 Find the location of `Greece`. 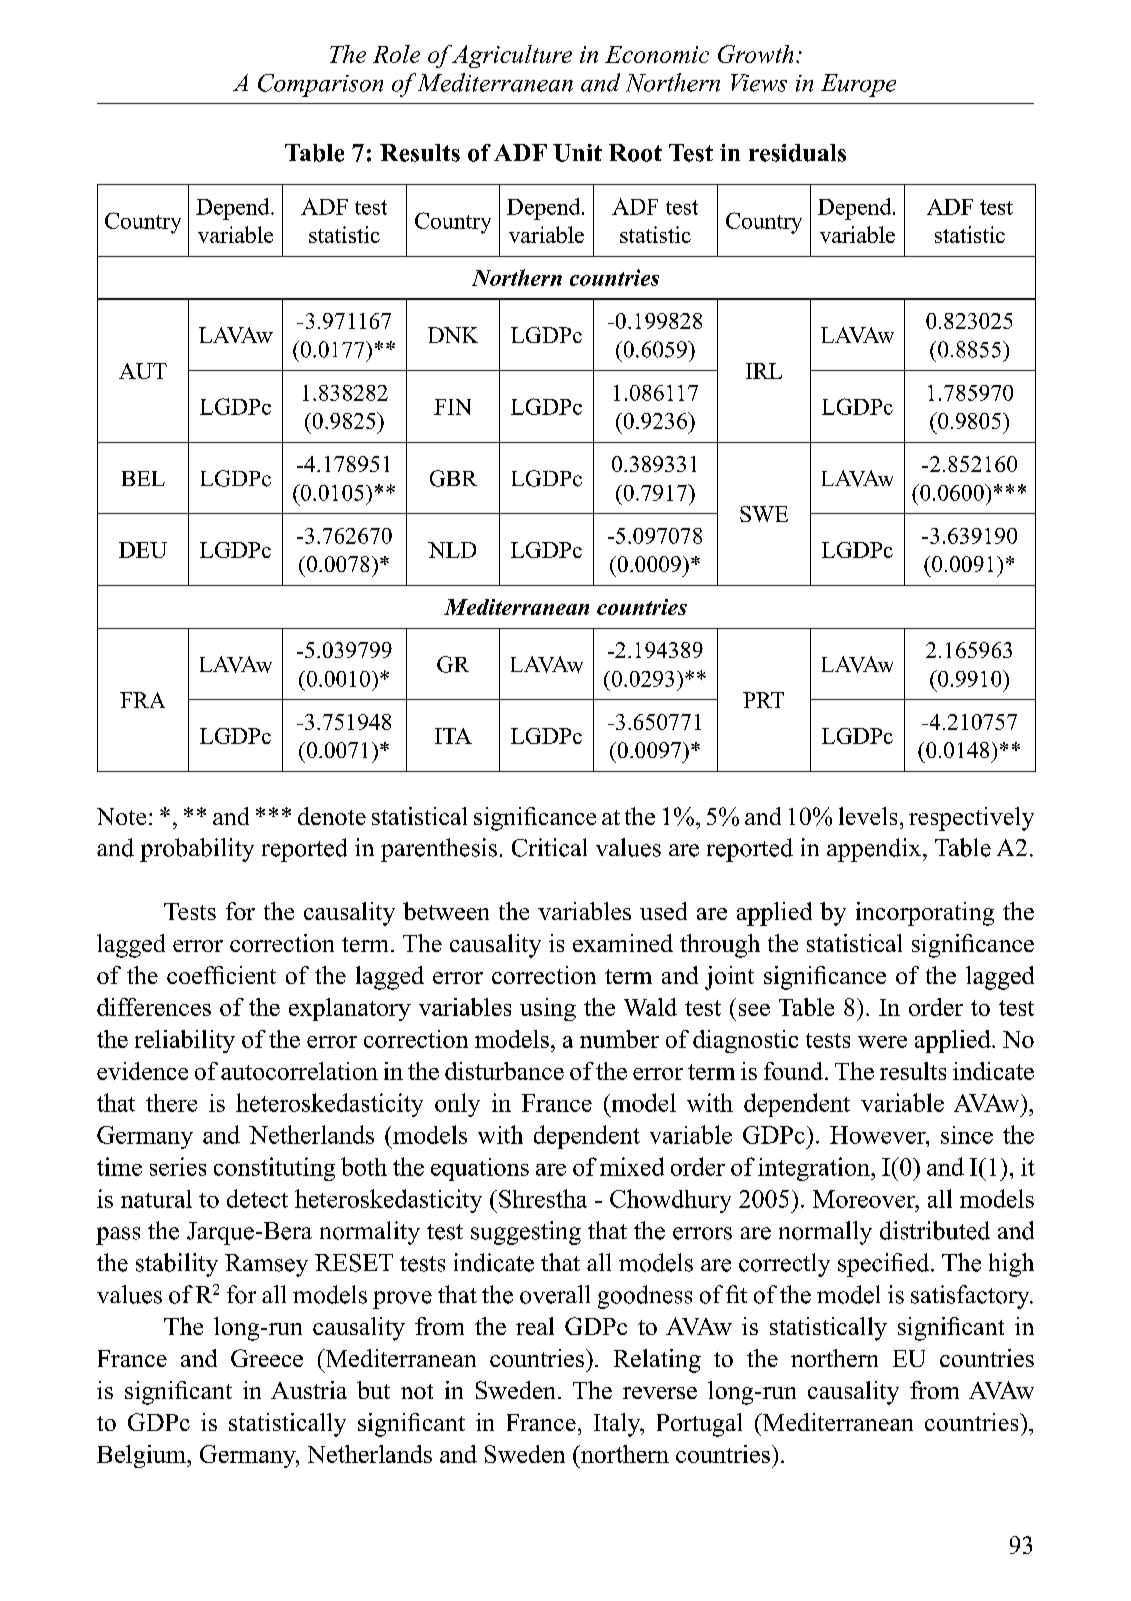

Greece is located at coordinates (267, 1358).
